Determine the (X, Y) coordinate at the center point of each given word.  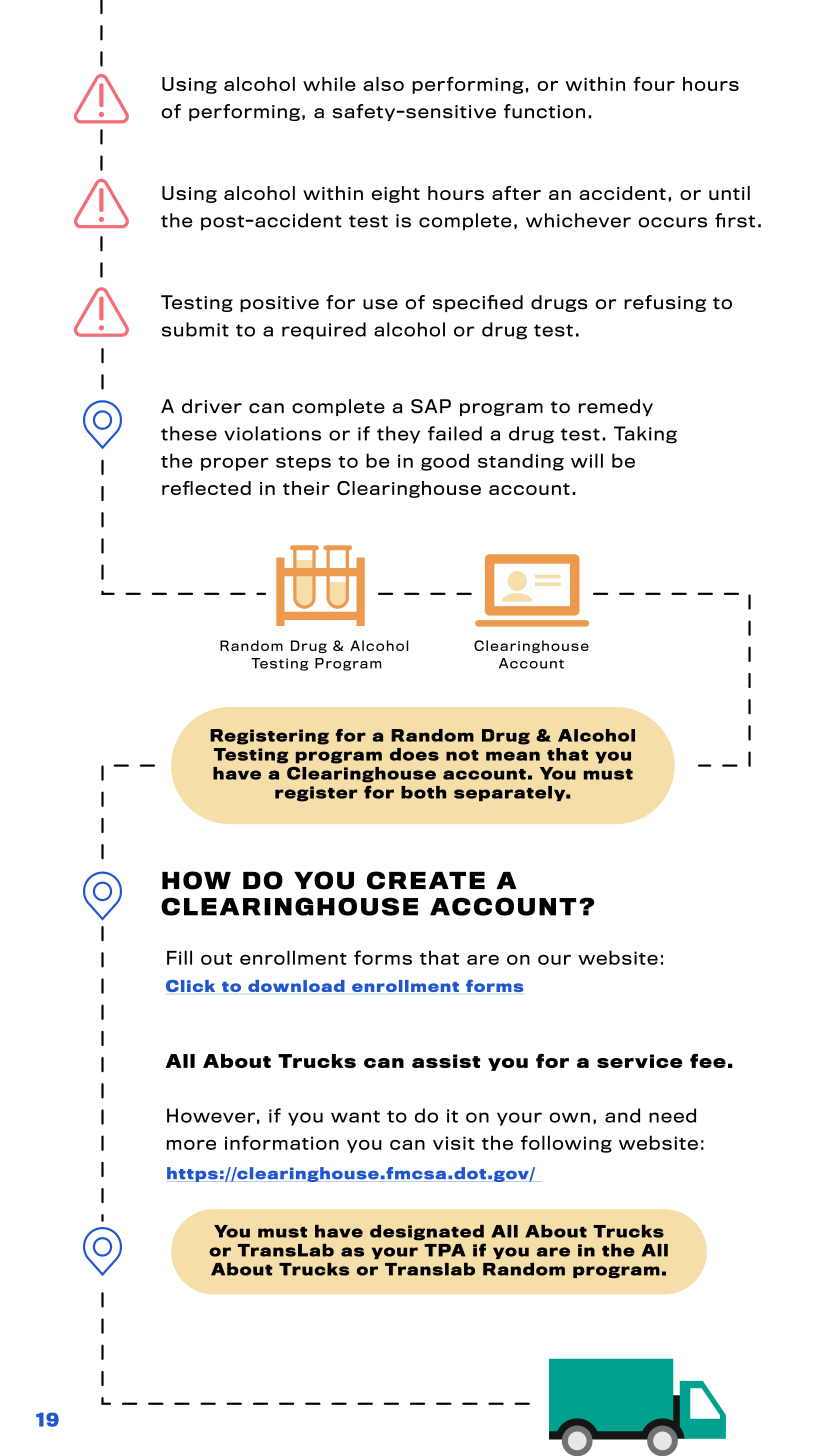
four (654, 83)
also (383, 84)
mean (513, 756)
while (329, 84)
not (462, 755)
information (282, 1142)
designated (427, 1233)
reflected (206, 488)
